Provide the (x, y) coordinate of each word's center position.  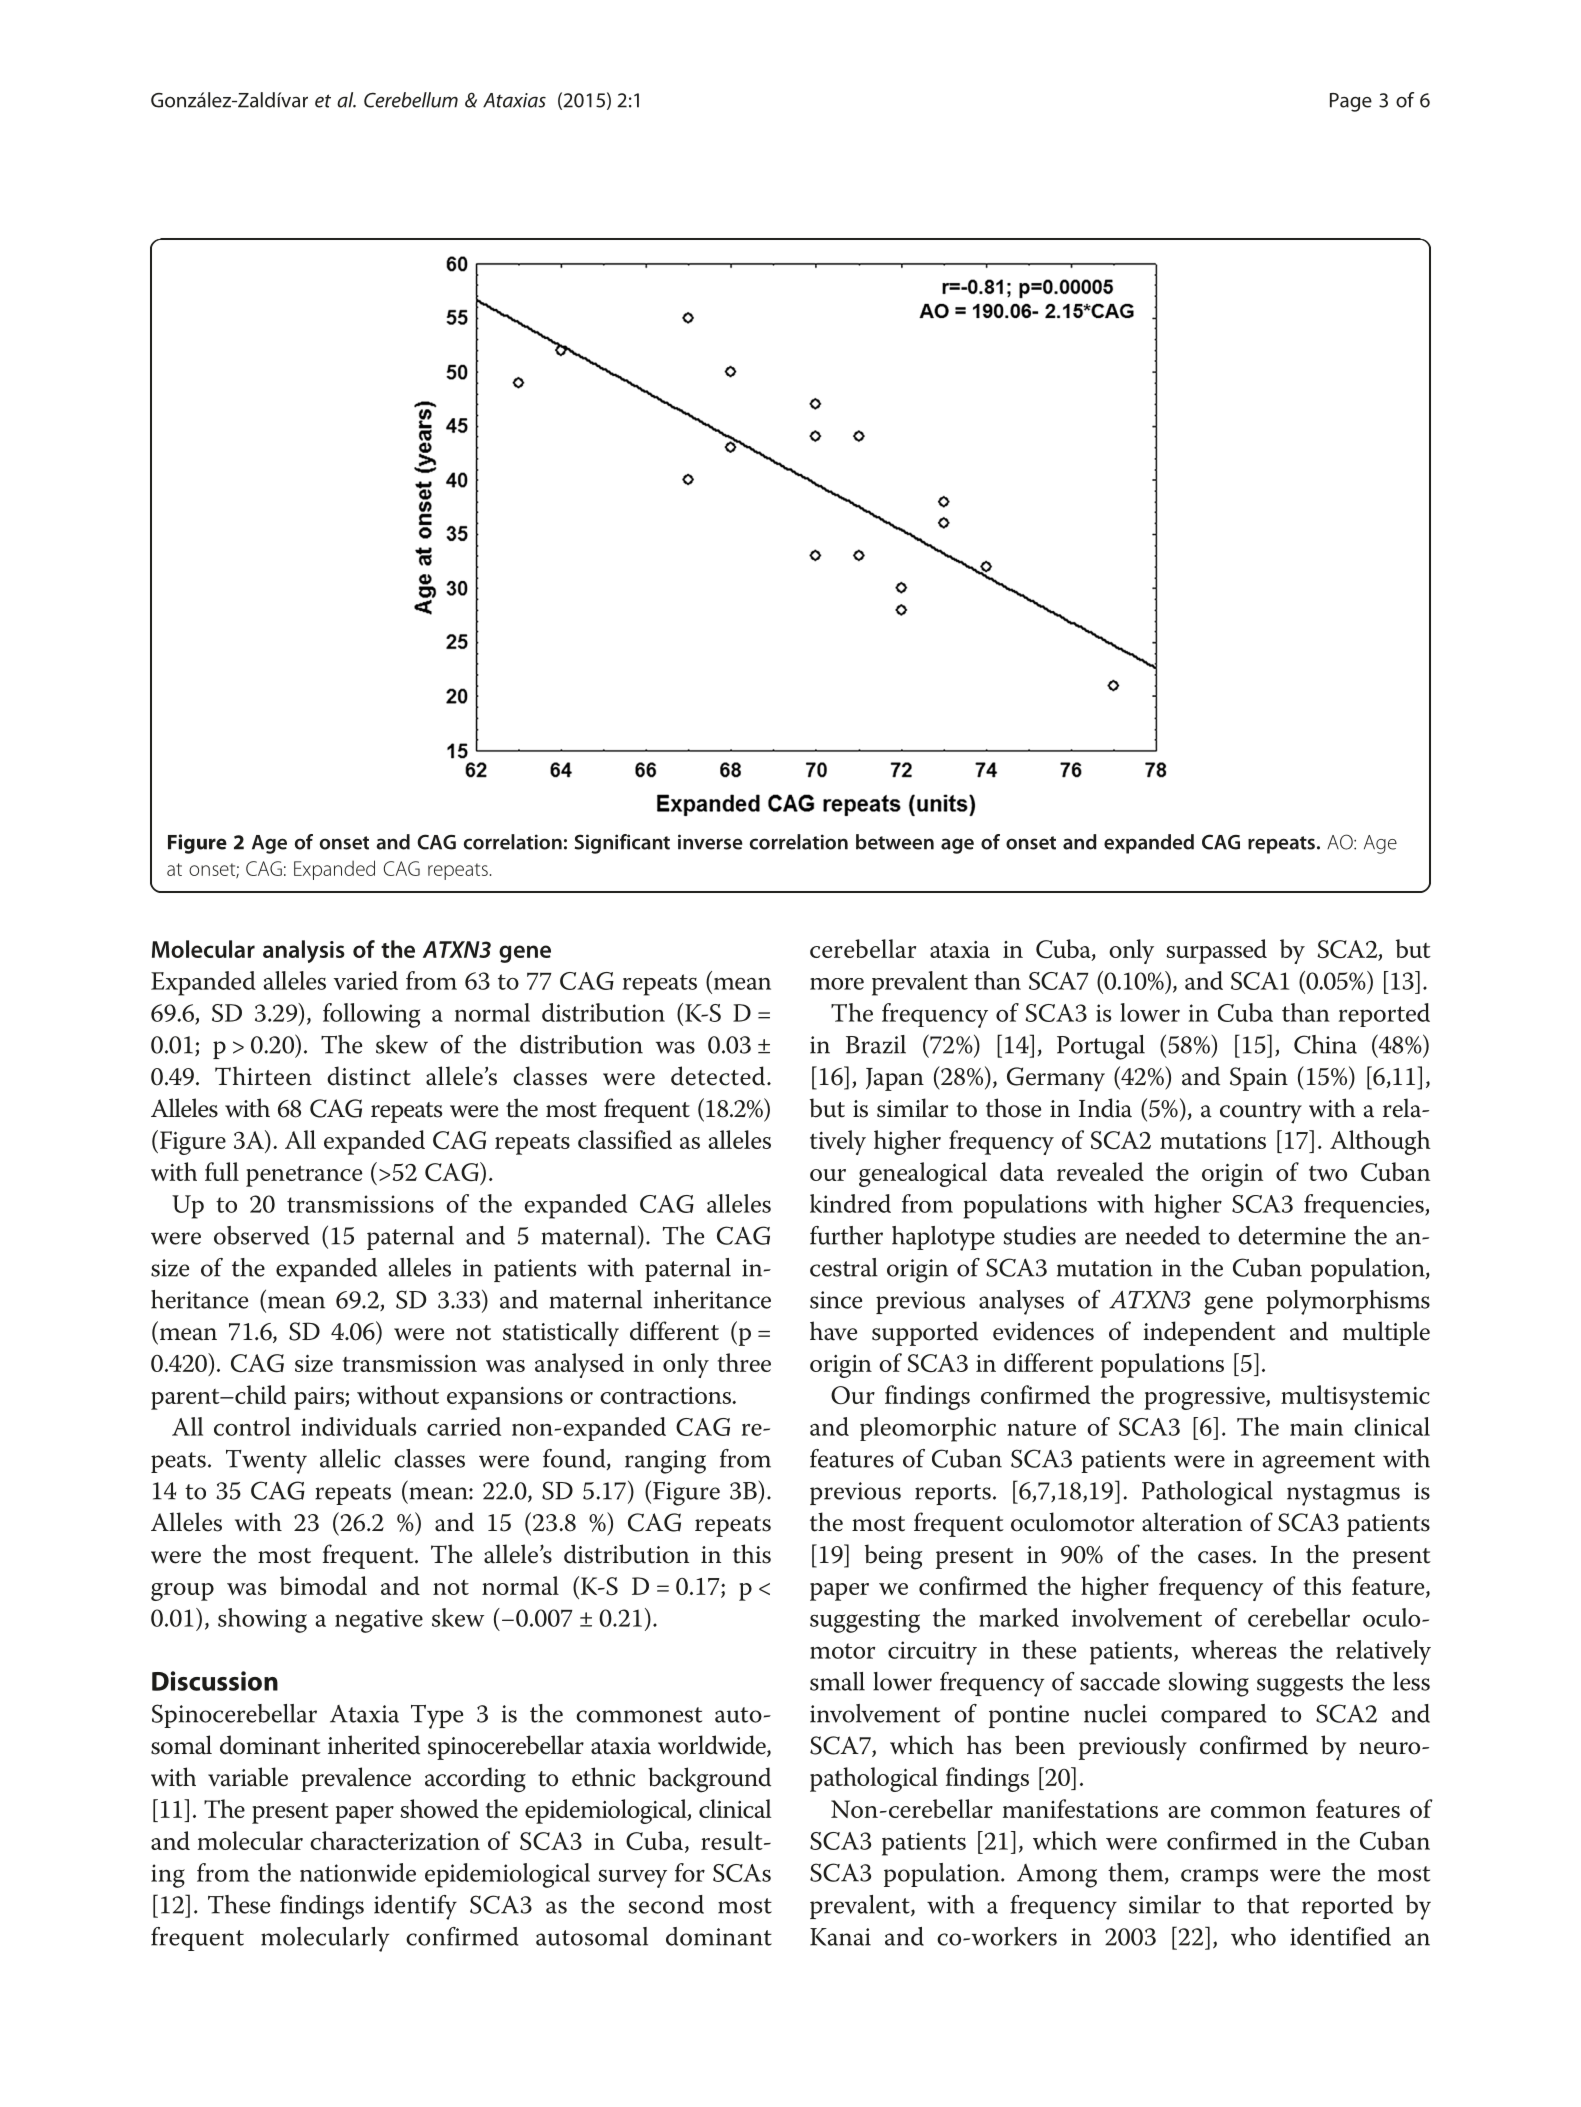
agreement (1318, 1463)
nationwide (358, 1872)
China (1325, 1044)
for (690, 1872)
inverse (710, 842)
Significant (622, 844)
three (744, 1362)
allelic (350, 1458)
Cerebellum (411, 100)
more (837, 984)
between (895, 842)
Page (1351, 102)
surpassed (1216, 951)
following (371, 1015)
